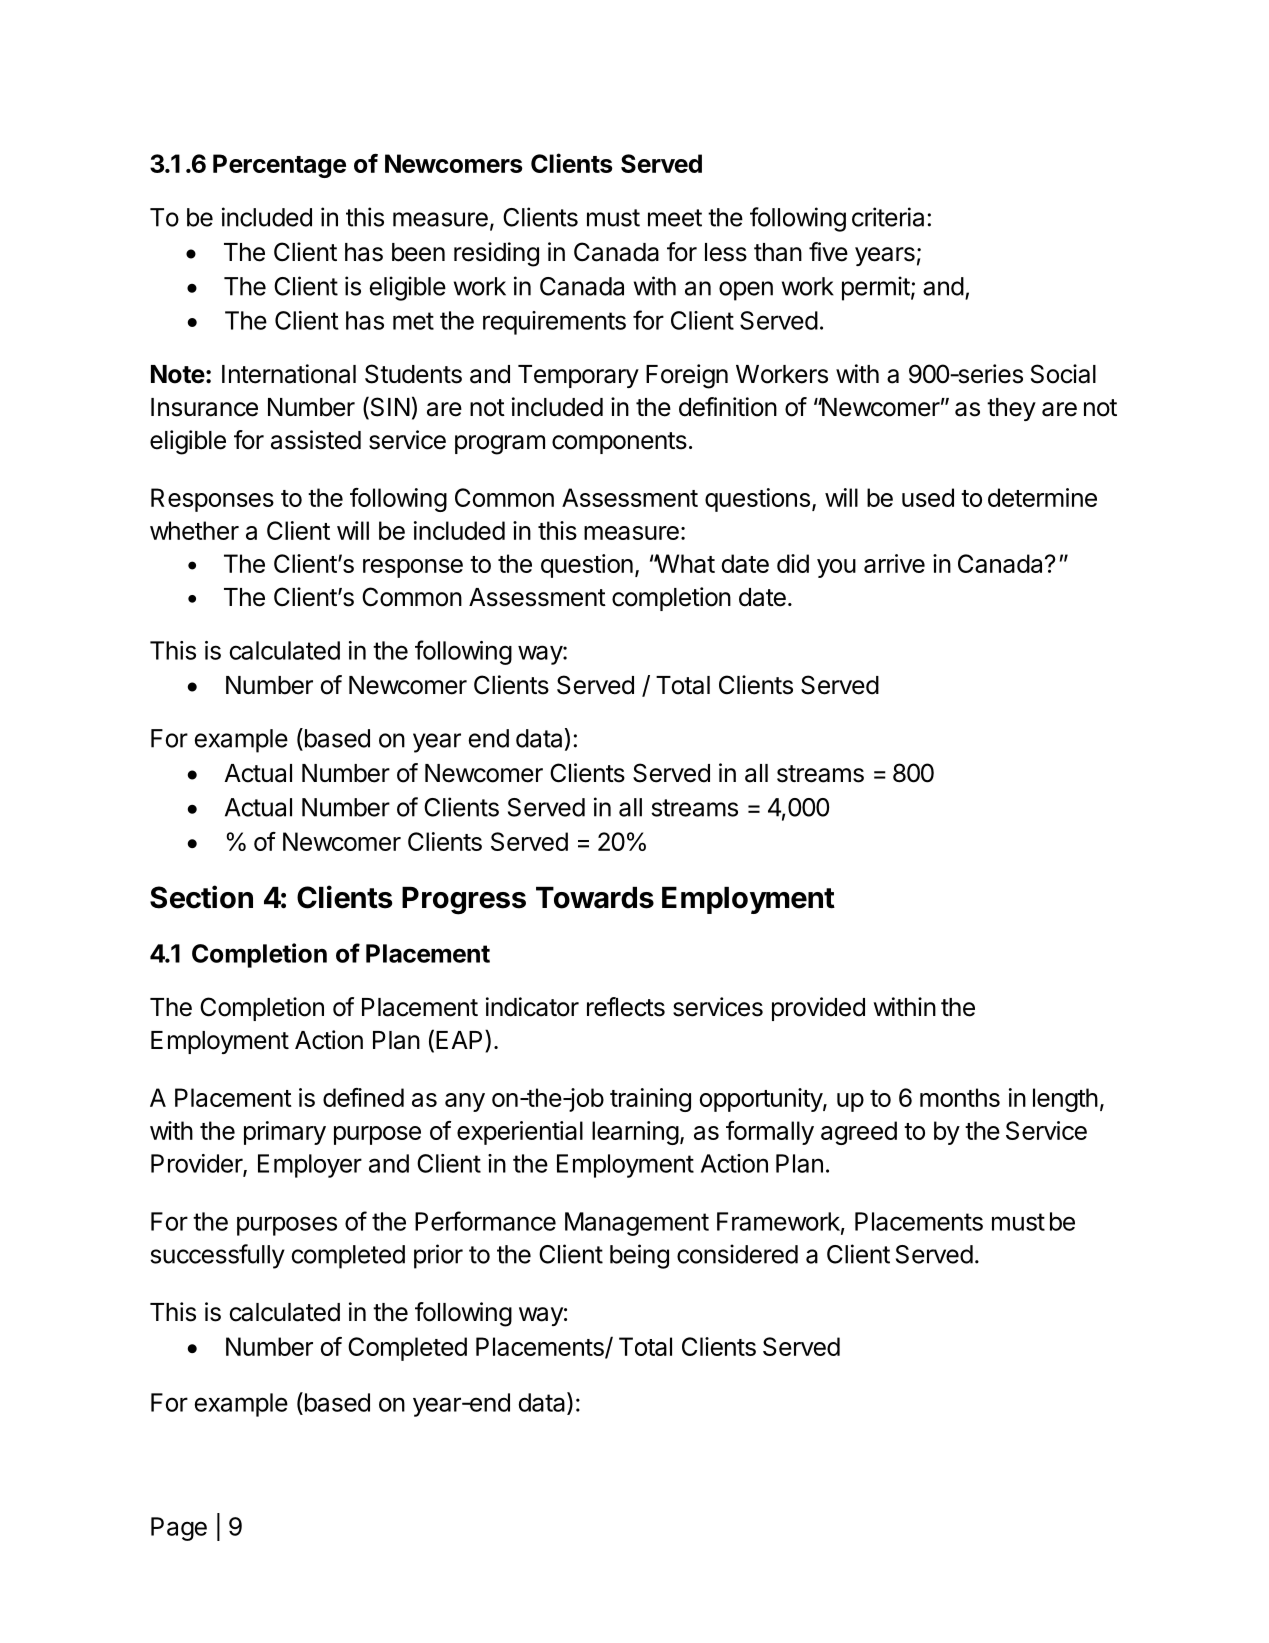  I want to click on being, so click(639, 1256).
